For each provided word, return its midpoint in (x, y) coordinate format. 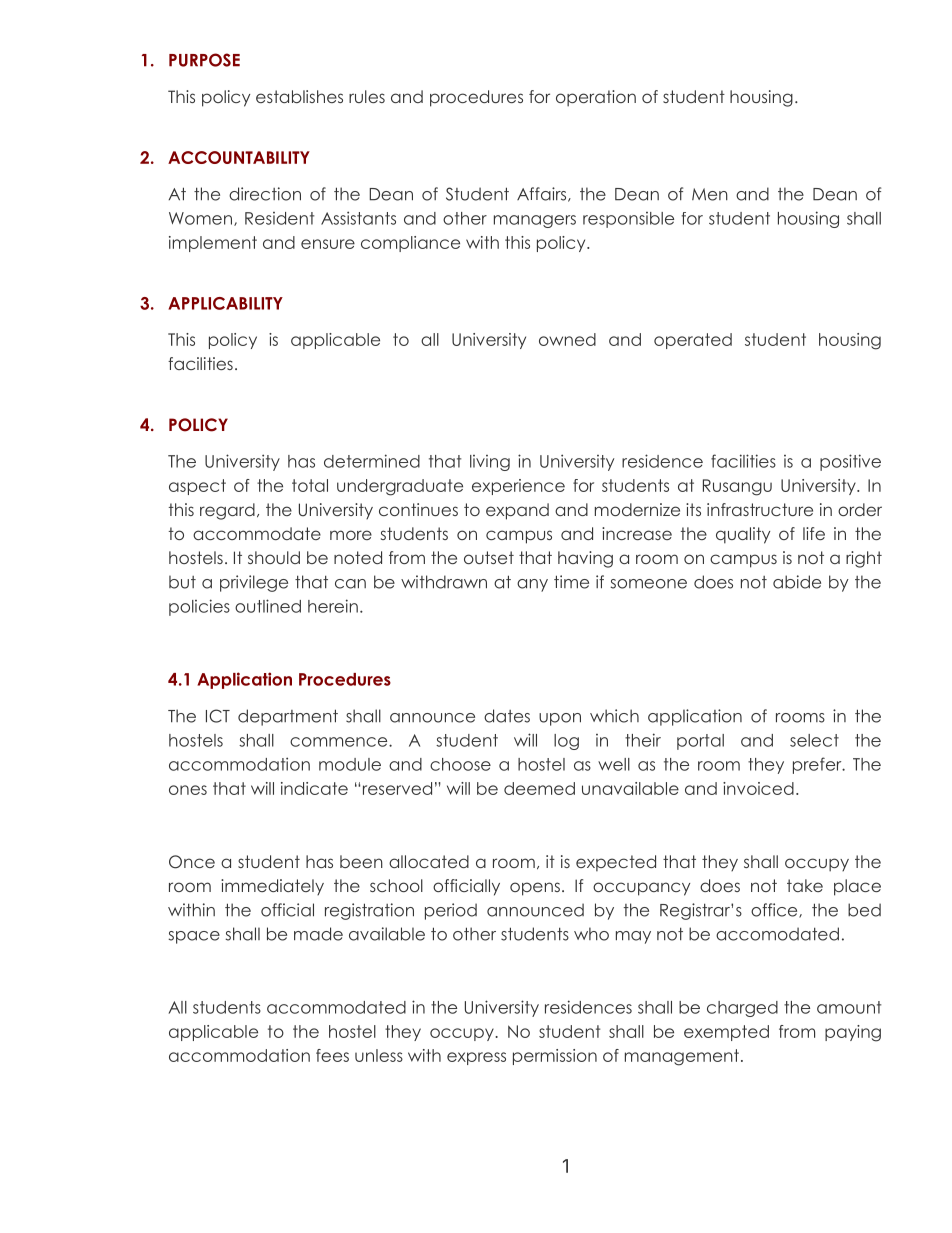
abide (797, 582)
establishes (299, 96)
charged (742, 1009)
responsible (628, 220)
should (274, 557)
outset (489, 557)
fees (332, 1055)
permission (555, 1057)
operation (596, 98)
